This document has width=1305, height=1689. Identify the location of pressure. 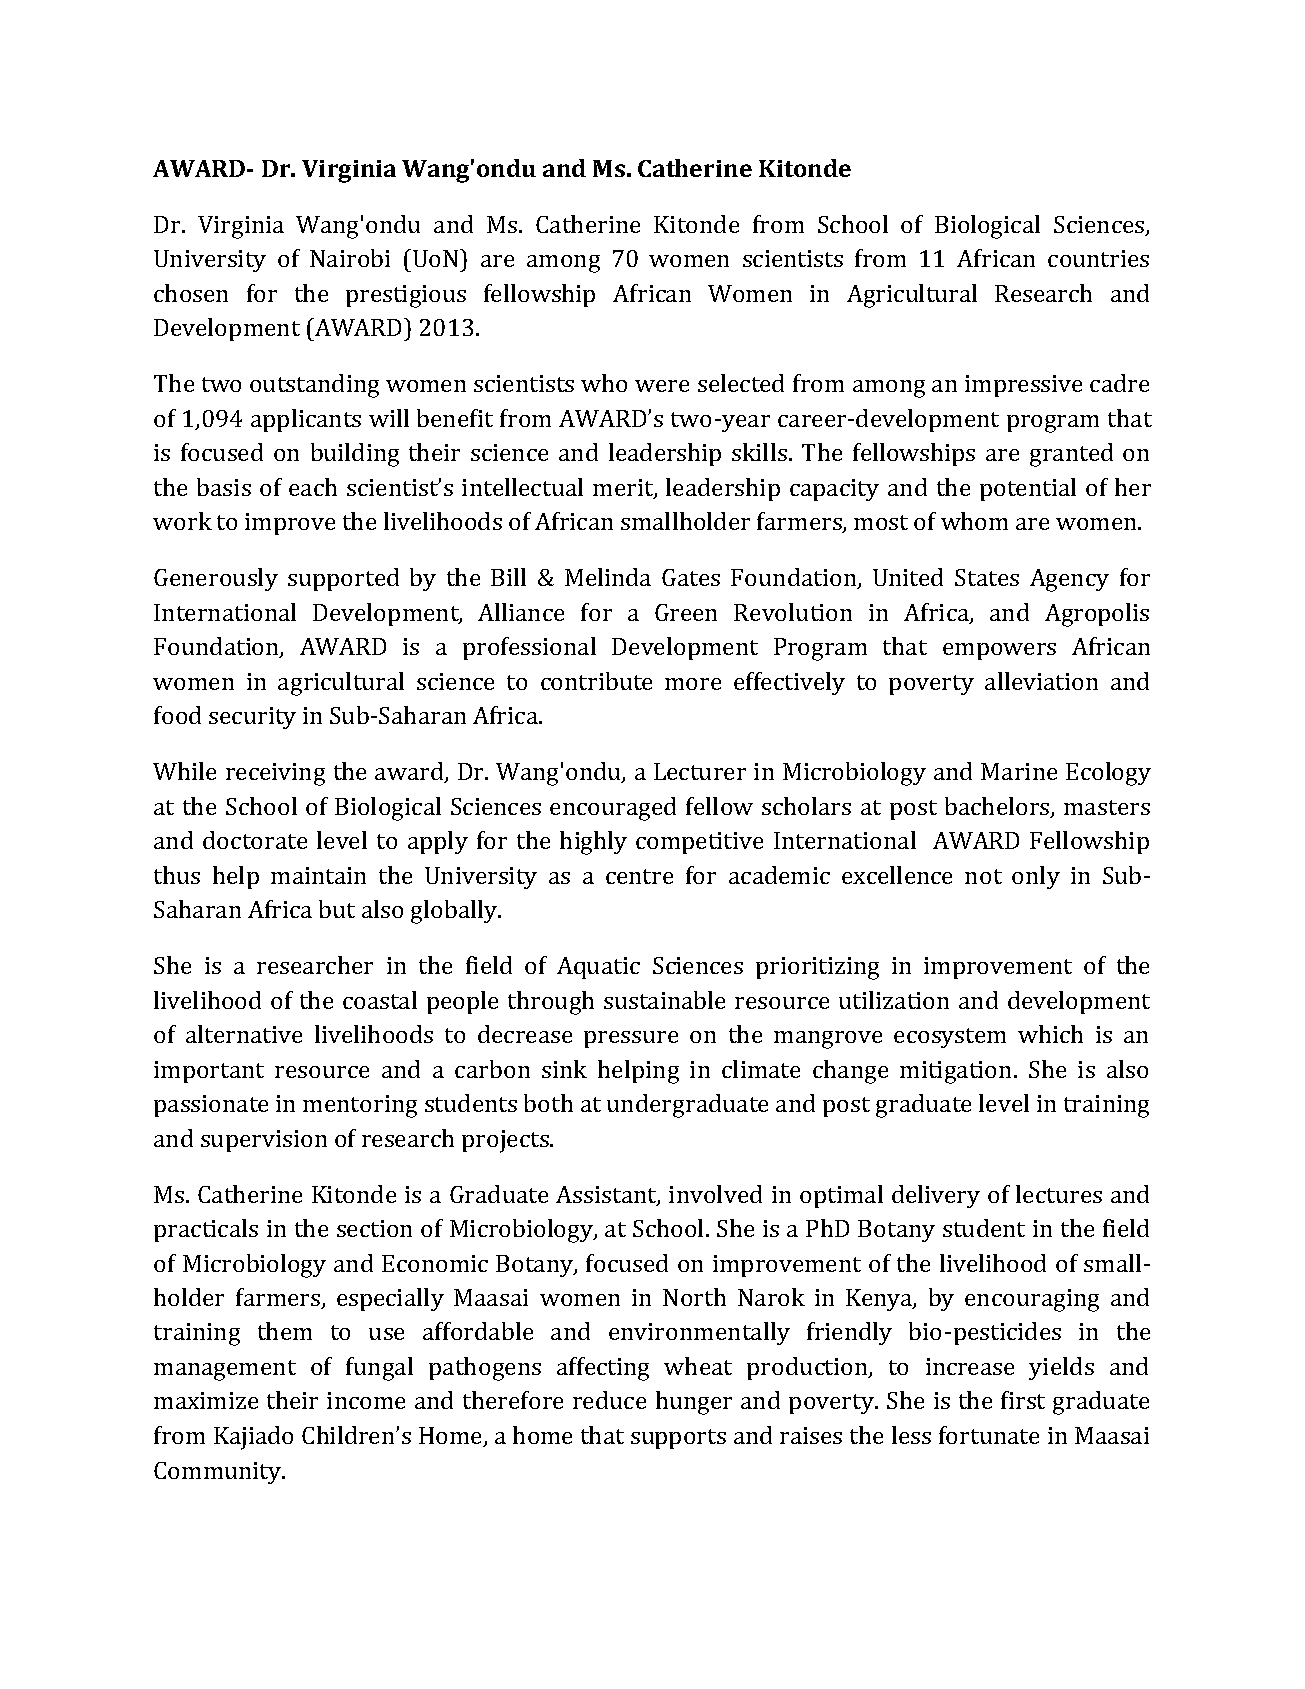
(631, 1039).
